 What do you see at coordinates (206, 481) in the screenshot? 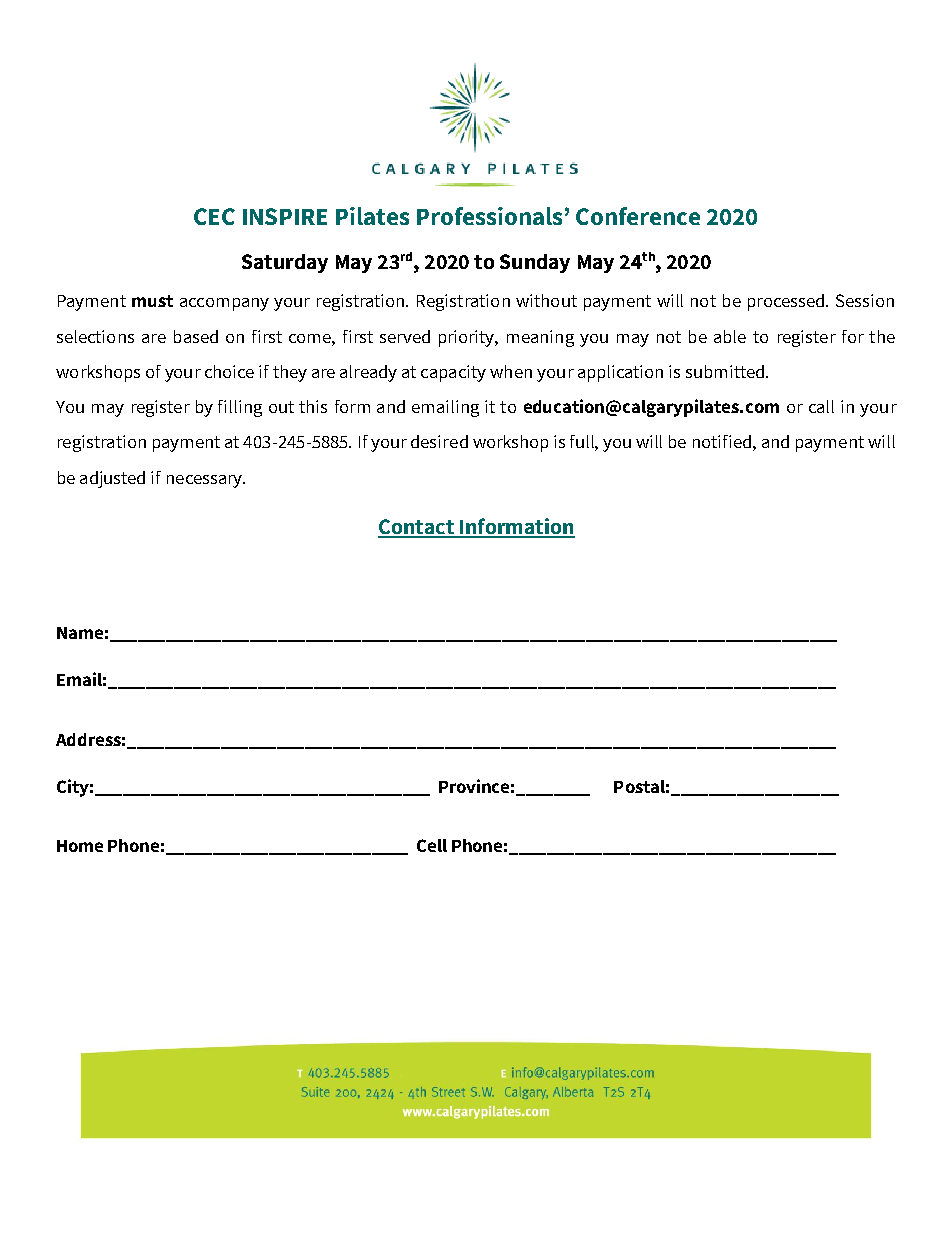
I see `necessary` at bounding box center [206, 481].
